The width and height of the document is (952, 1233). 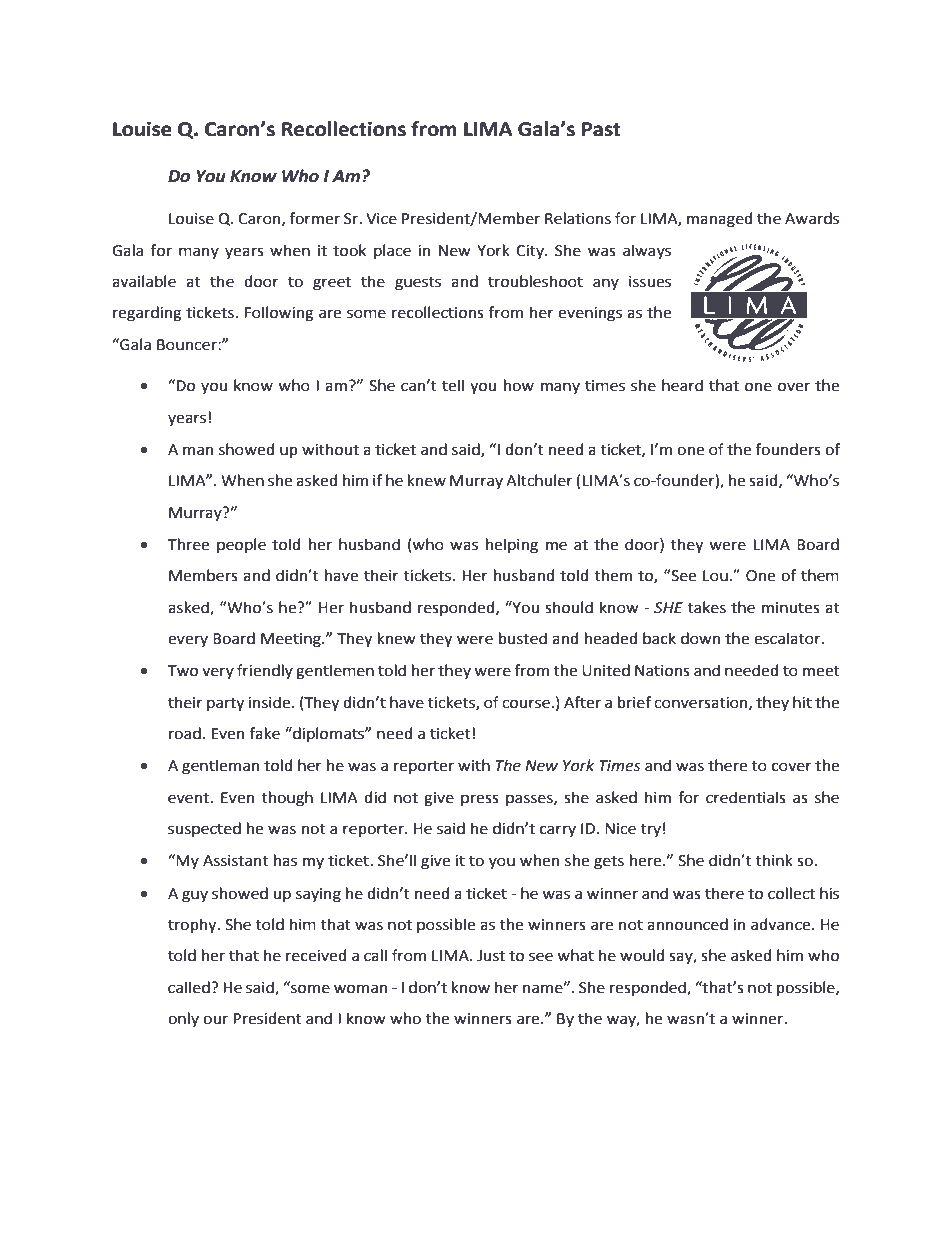 What do you see at coordinates (719, 220) in the document?
I see `managed` at bounding box center [719, 220].
